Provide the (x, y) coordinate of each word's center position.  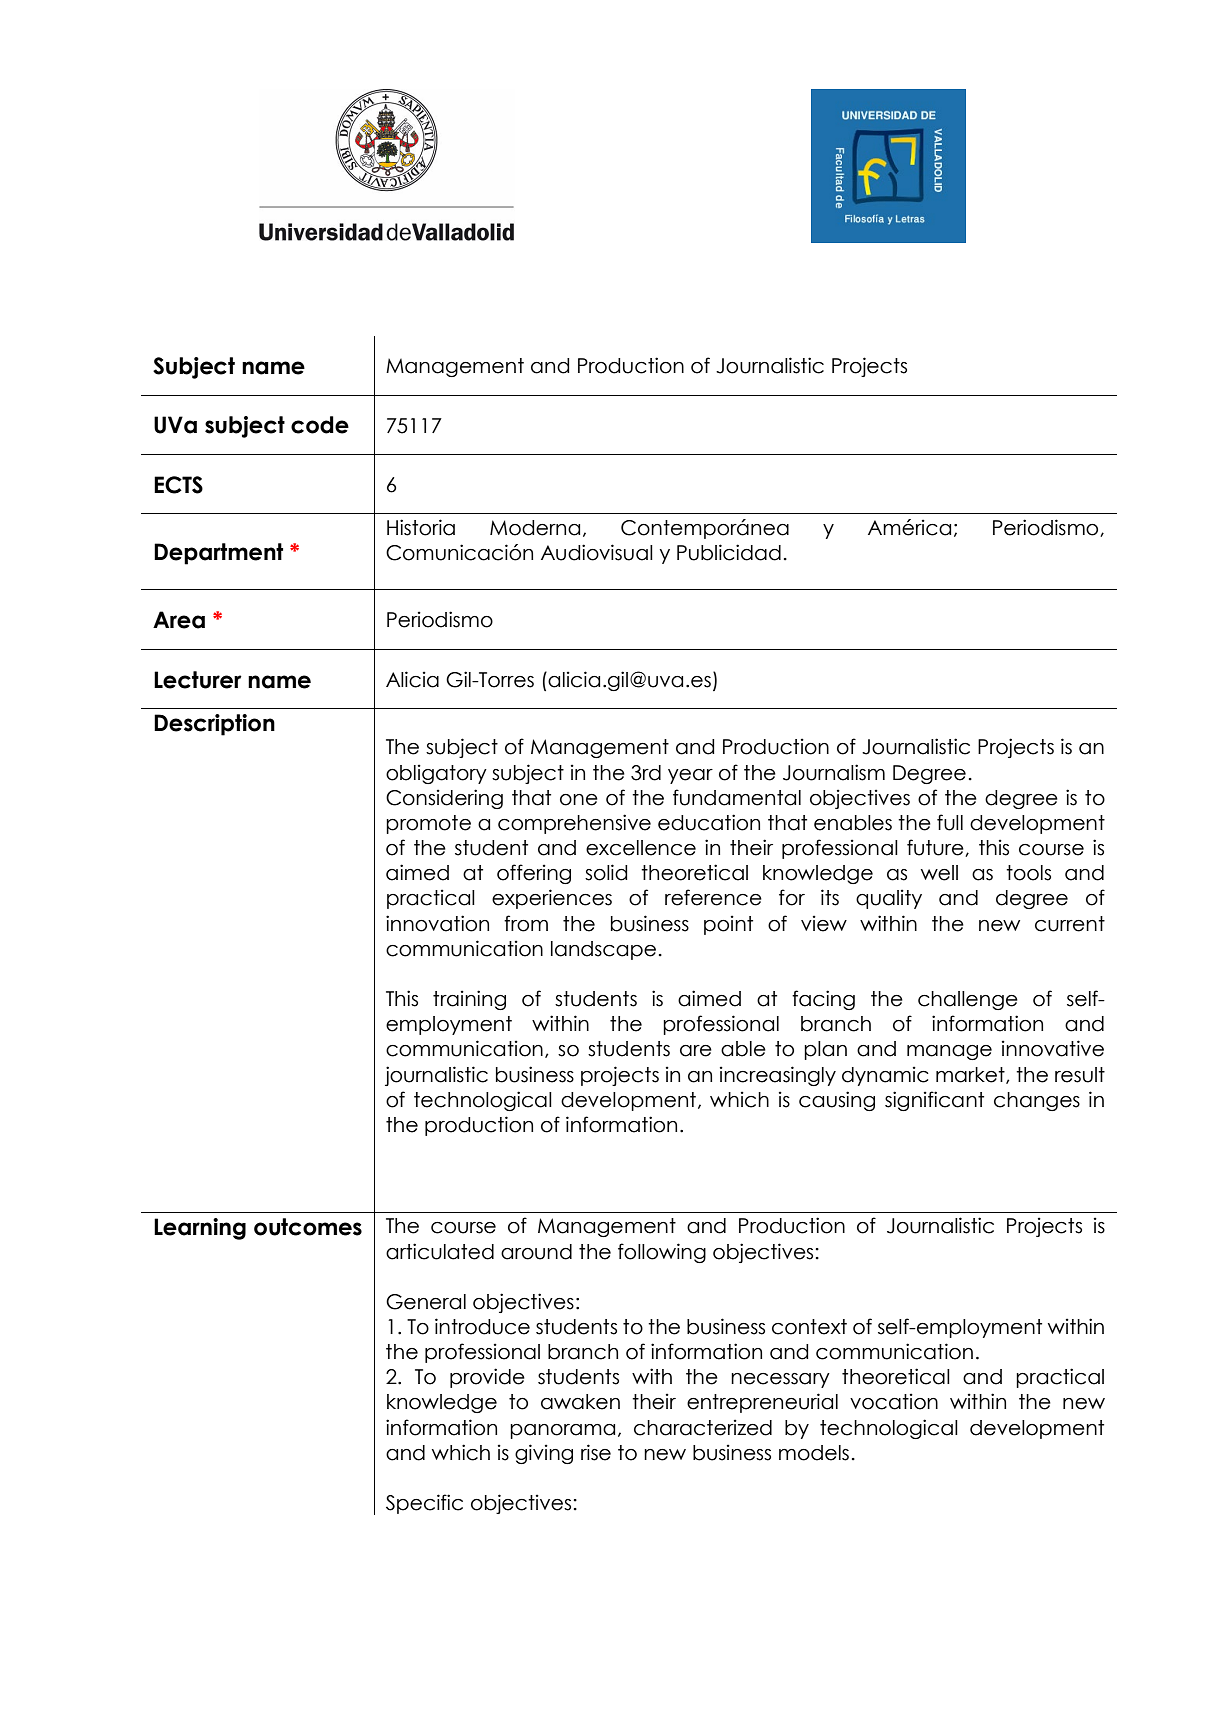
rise (596, 1452)
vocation (894, 1401)
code (320, 425)
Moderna (535, 528)
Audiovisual (597, 552)
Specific (424, 1504)
